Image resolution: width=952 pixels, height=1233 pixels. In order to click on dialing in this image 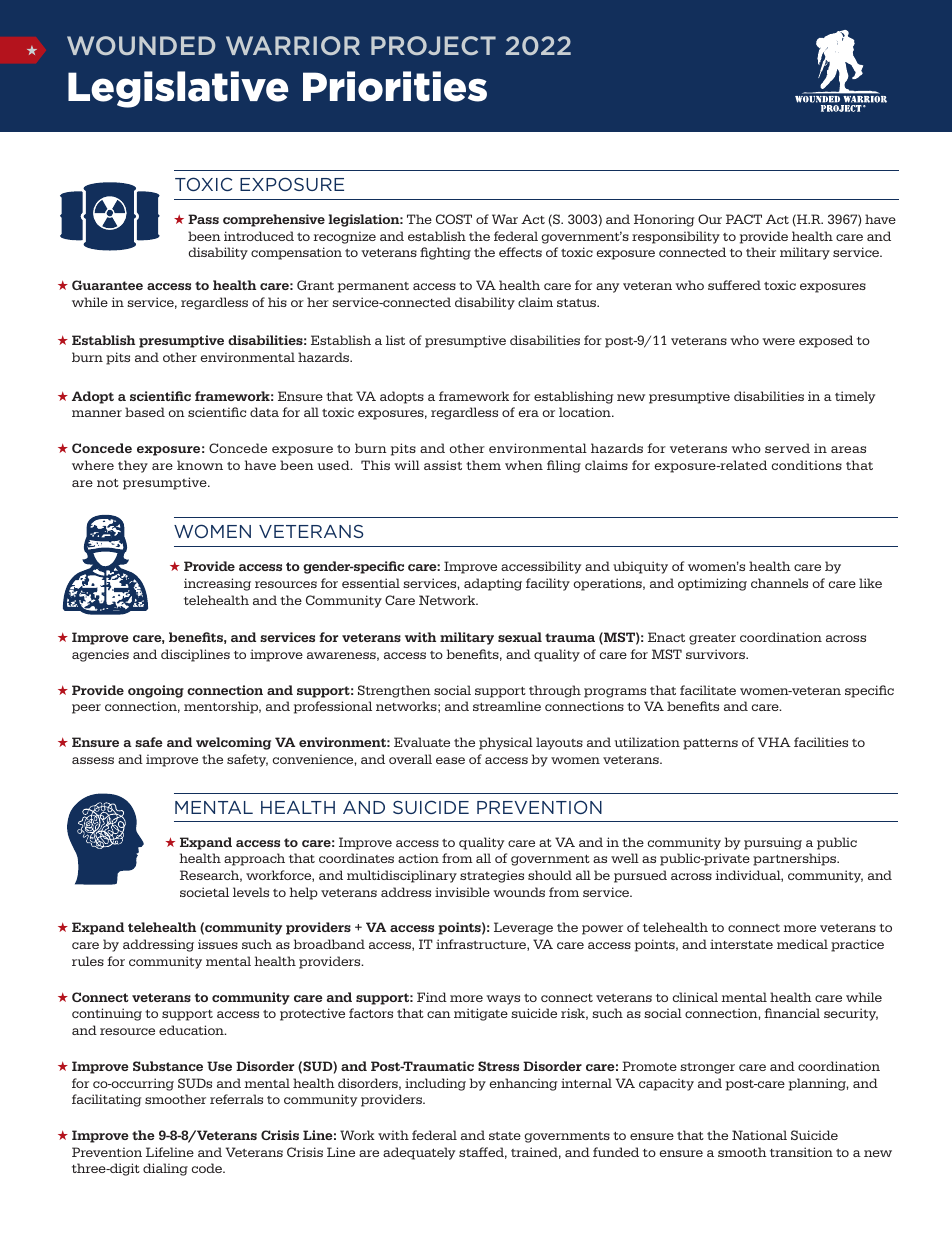, I will do `click(165, 1169)`.
